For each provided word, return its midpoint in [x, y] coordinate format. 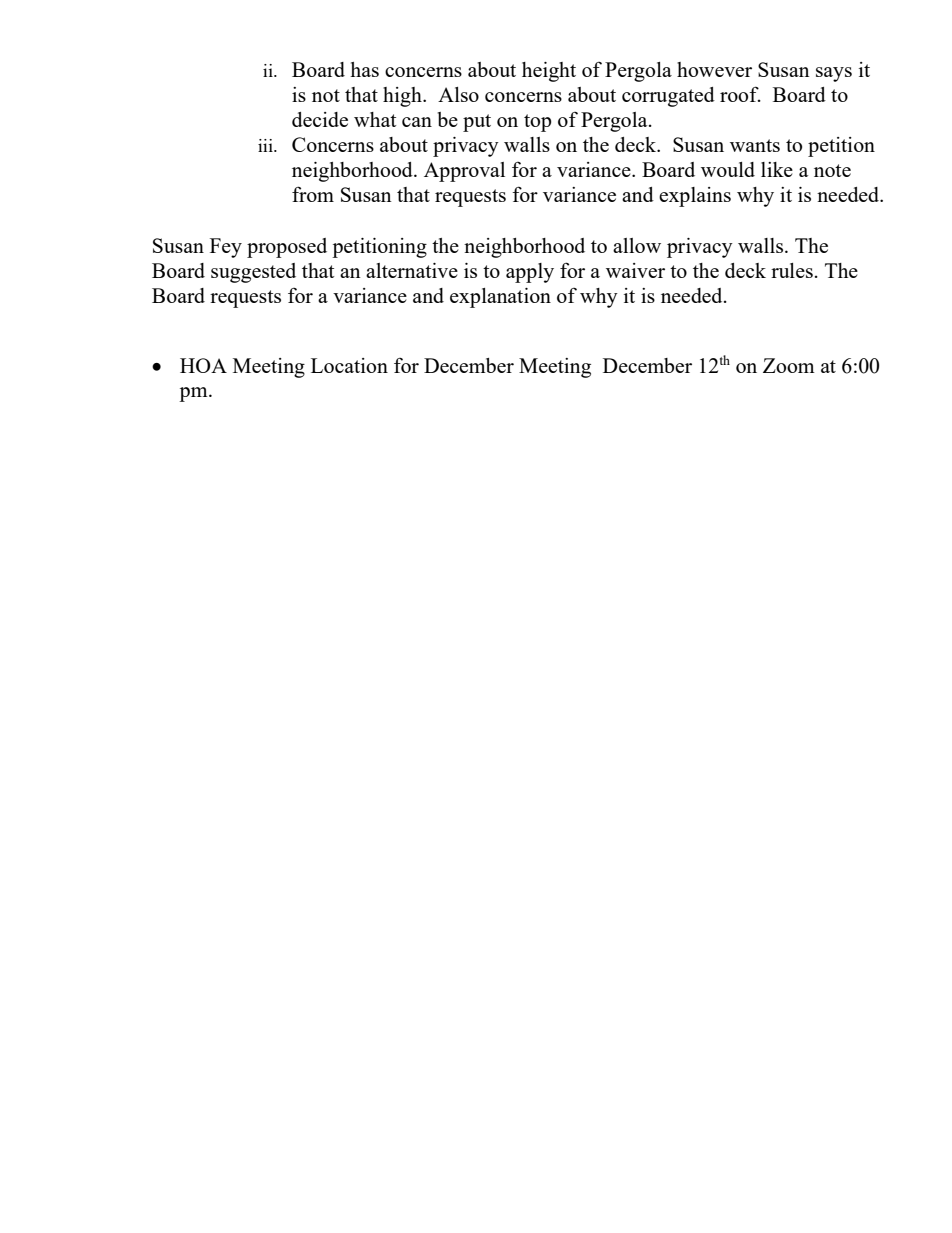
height [549, 72]
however [714, 69]
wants [755, 145]
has [364, 69]
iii [266, 145]
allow [637, 245]
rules [792, 270]
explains [695, 197]
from [313, 194]
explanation [500, 298]
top [537, 123]
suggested [253, 273]
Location [349, 365]
